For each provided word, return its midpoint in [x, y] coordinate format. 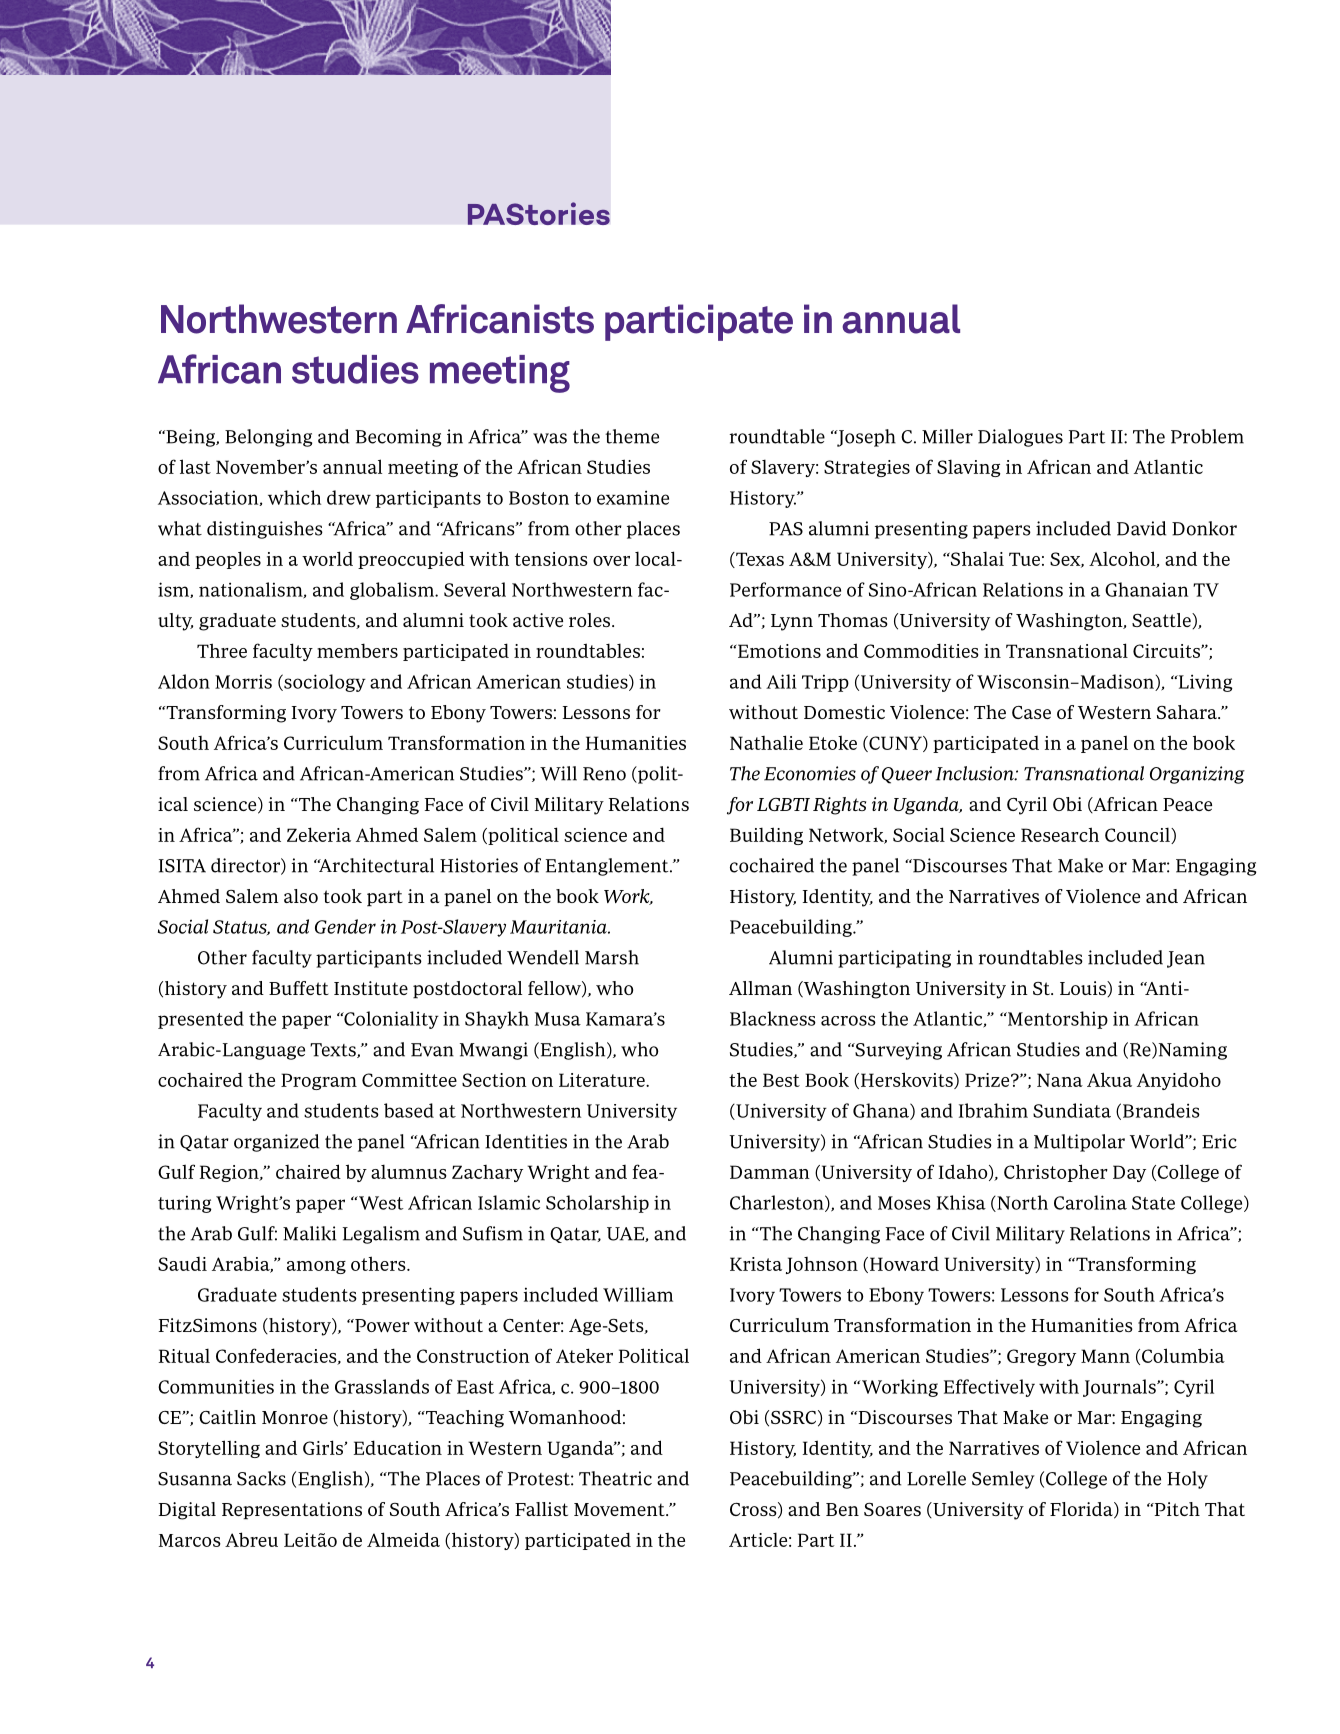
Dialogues [1020, 438]
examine [633, 497]
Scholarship [597, 1204]
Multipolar [1079, 1143]
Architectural [375, 865]
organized [276, 1143]
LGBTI [783, 804]
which [294, 497]
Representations [292, 1511]
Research [1060, 834]
